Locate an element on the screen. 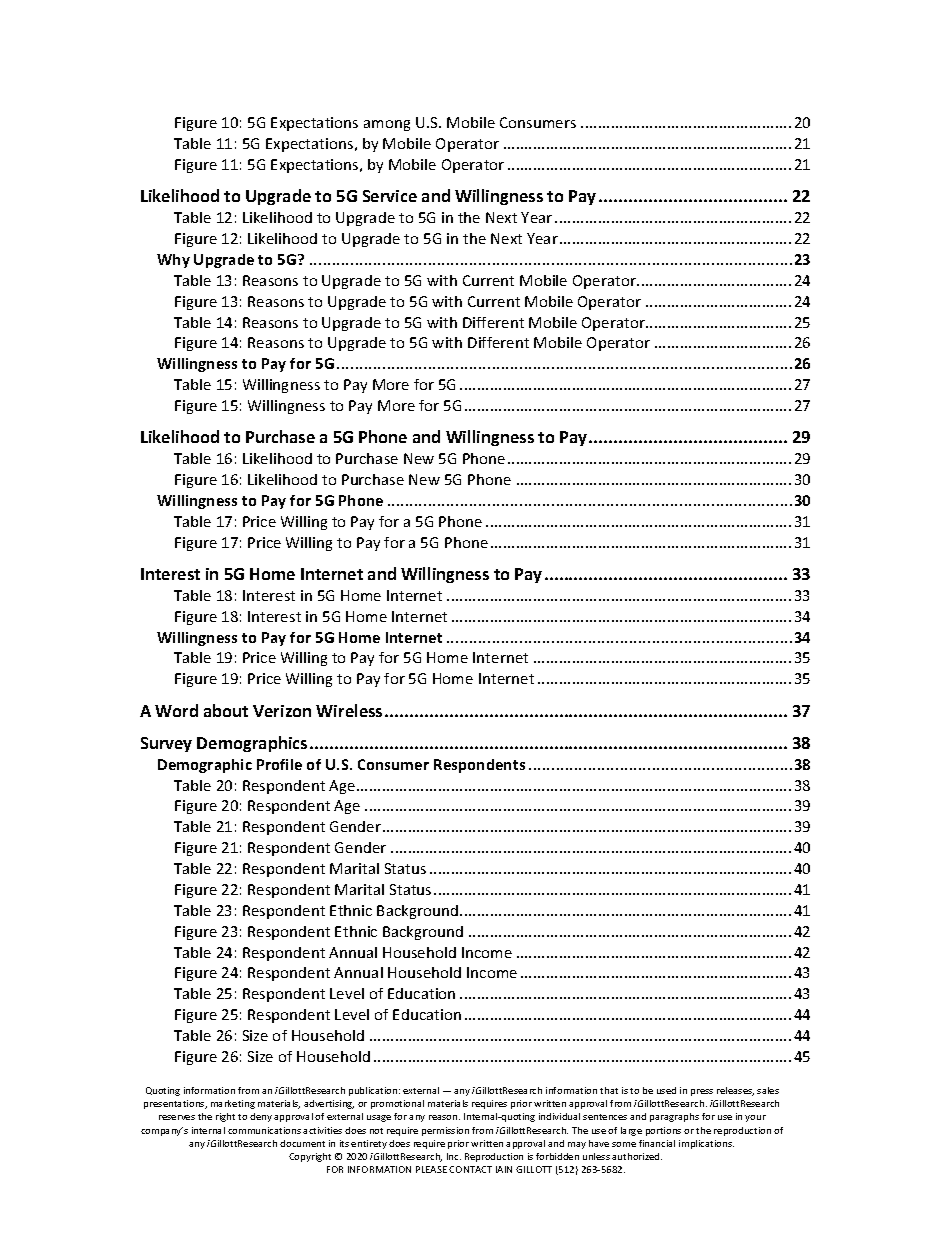 The image size is (952, 1233). permission is located at coordinates (445, 1131).
